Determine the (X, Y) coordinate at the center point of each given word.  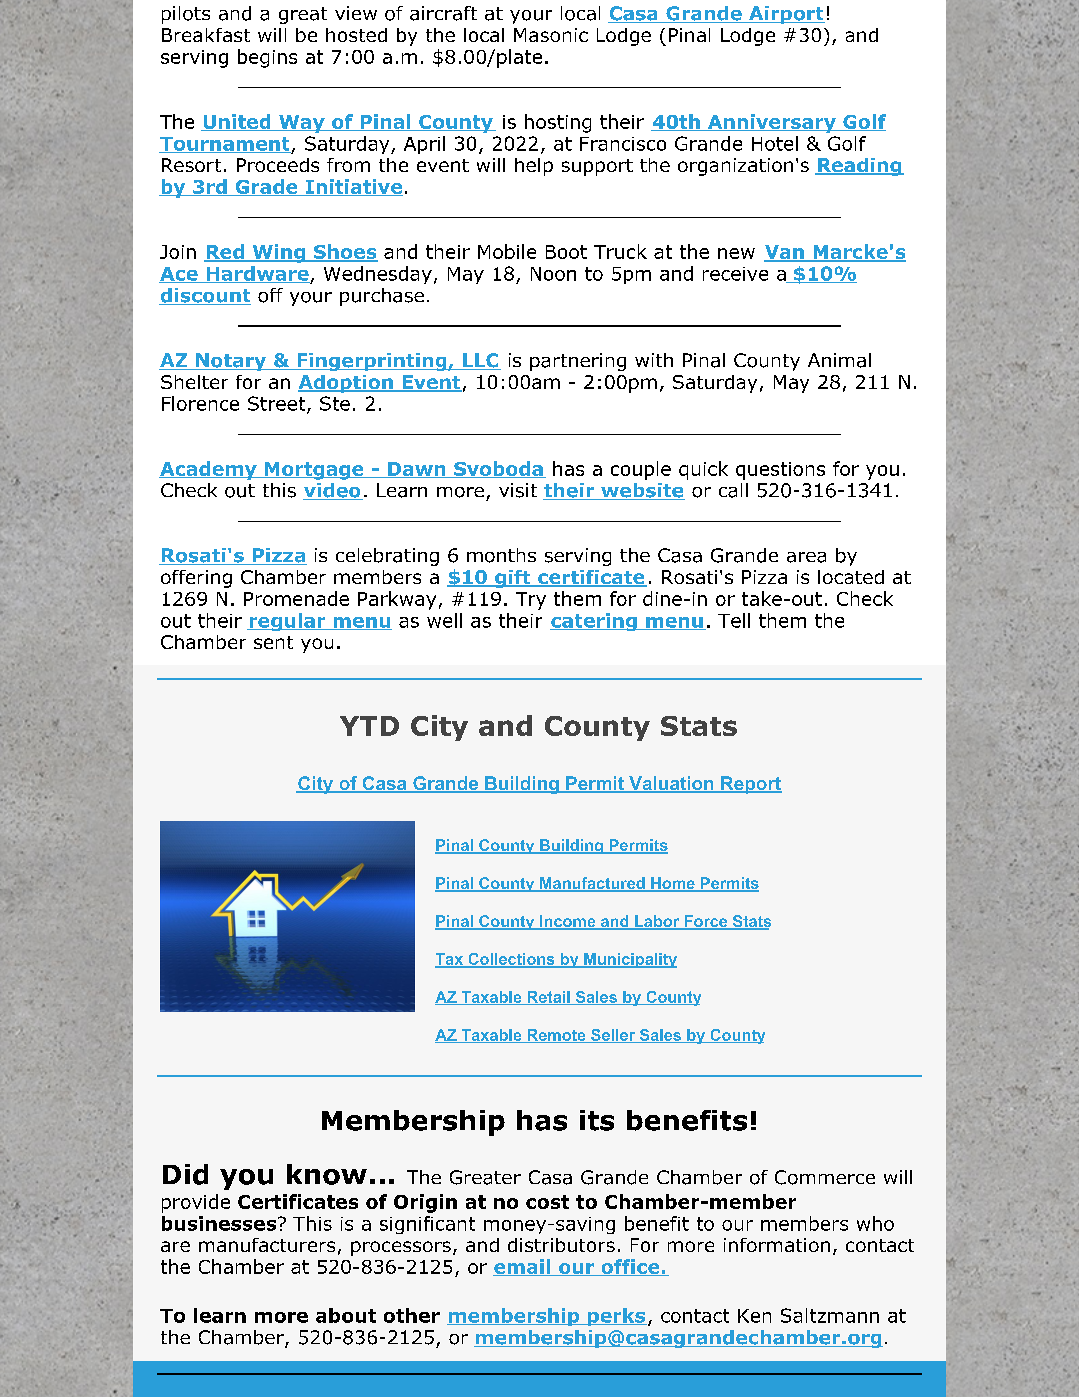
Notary (231, 362)
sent (273, 642)
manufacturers (267, 1245)
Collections (511, 960)
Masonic (551, 35)
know (327, 1174)
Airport (786, 15)
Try (531, 601)
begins (267, 58)
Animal (839, 360)
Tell (734, 620)
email (523, 1267)
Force (706, 922)
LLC (481, 361)
